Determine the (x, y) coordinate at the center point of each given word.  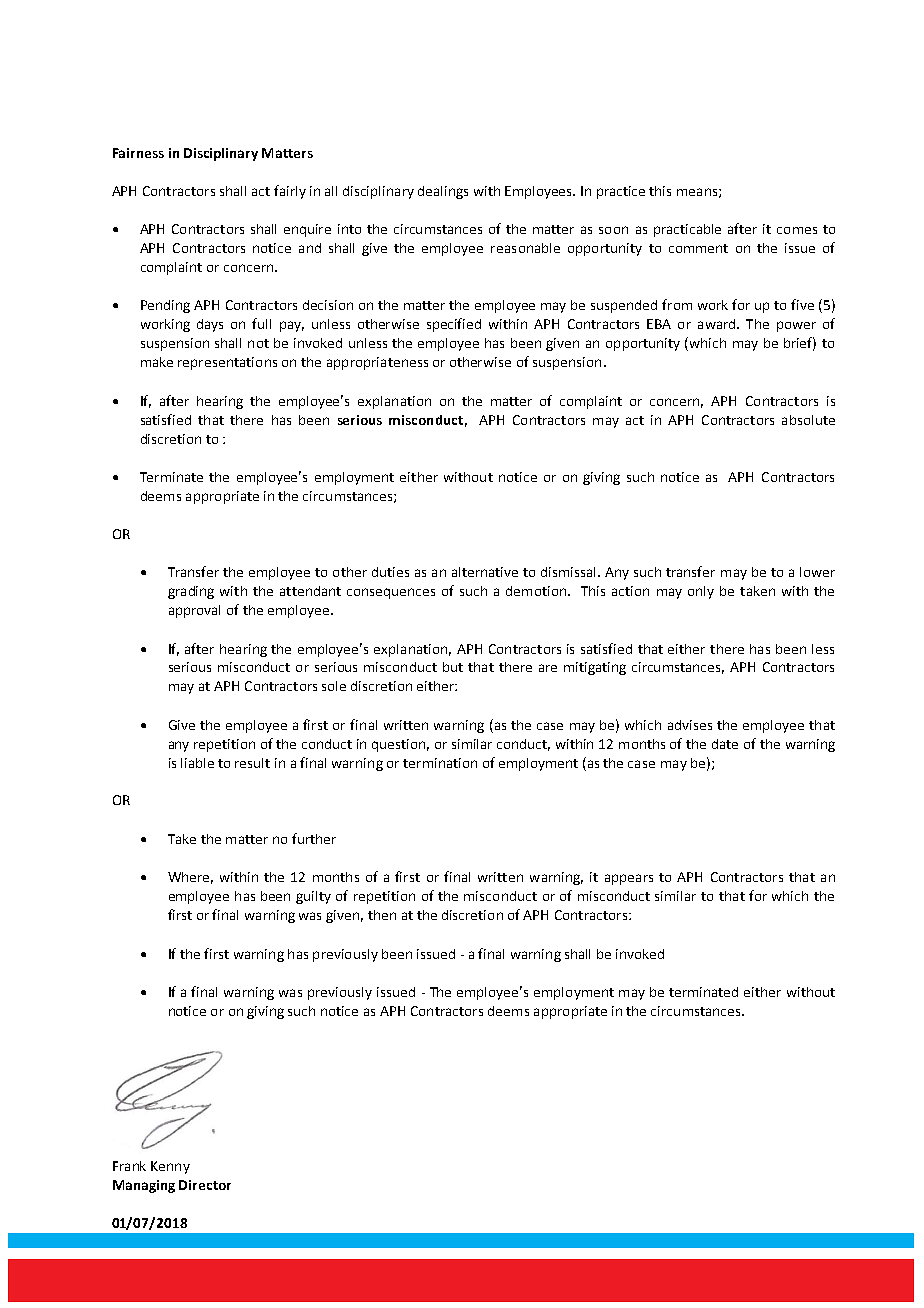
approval (194, 611)
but (453, 667)
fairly (290, 192)
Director (205, 1185)
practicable (687, 230)
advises (690, 725)
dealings (443, 192)
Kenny (170, 1167)
